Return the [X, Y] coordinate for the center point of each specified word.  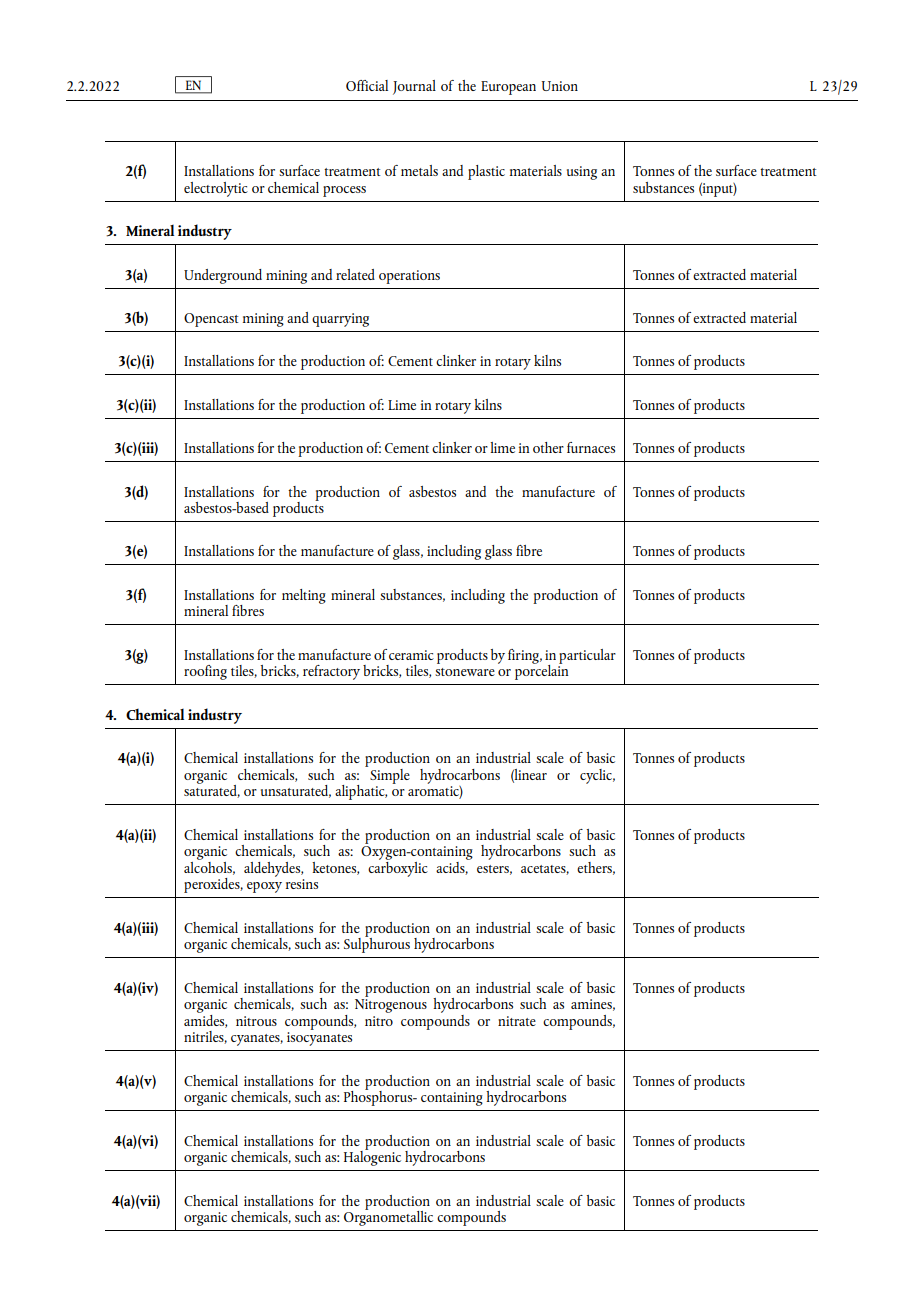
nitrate [517, 1021]
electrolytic [216, 189]
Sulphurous [377, 944]
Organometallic [388, 1217]
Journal [414, 87]
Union [560, 86]
